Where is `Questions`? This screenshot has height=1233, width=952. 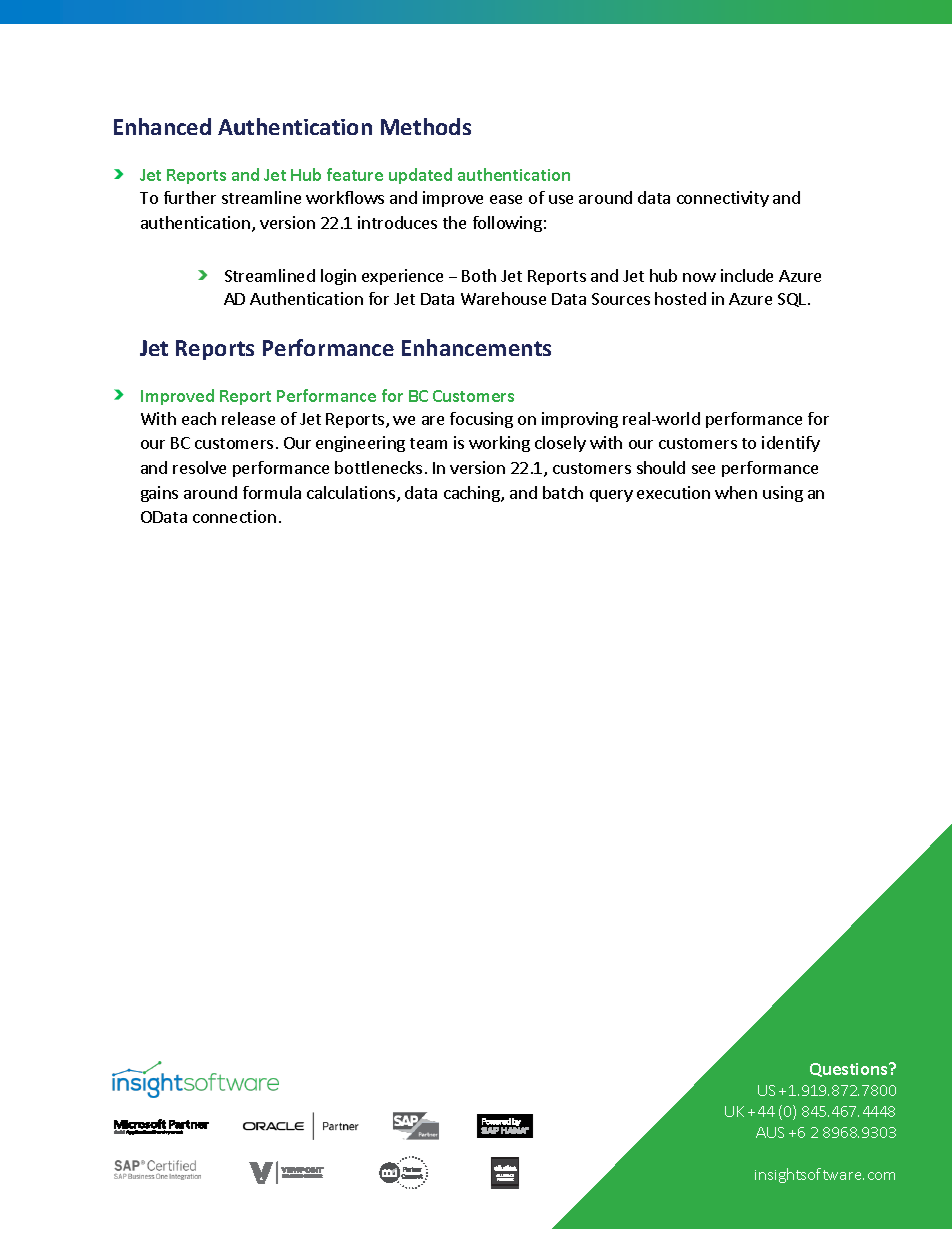 Questions is located at coordinates (850, 1070).
